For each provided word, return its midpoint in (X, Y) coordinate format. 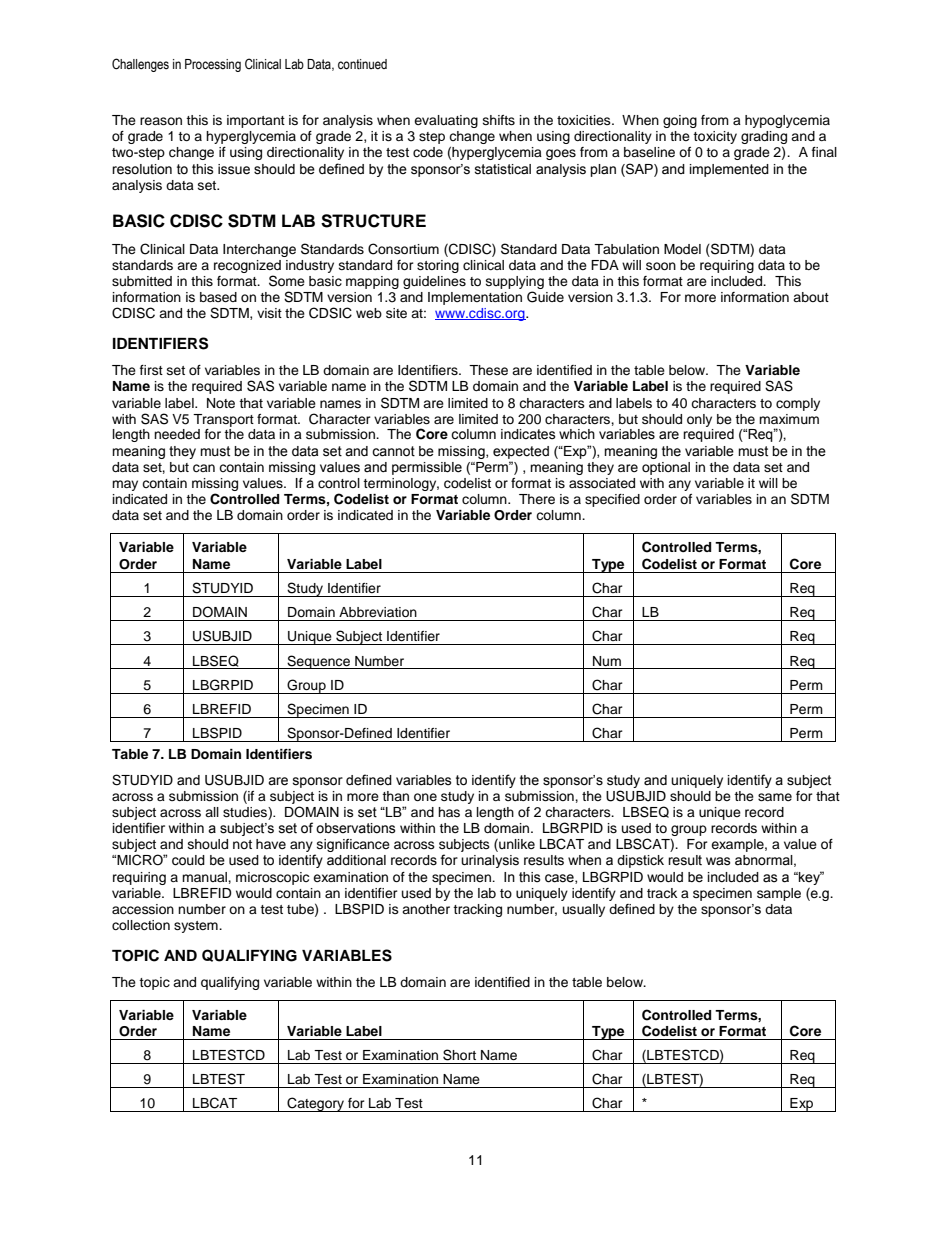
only (699, 420)
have (271, 844)
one (425, 797)
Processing (213, 65)
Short (459, 1055)
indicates (528, 434)
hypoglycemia (787, 121)
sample (779, 894)
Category (316, 1104)
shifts (499, 120)
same (775, 797)
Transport (223, 420)
